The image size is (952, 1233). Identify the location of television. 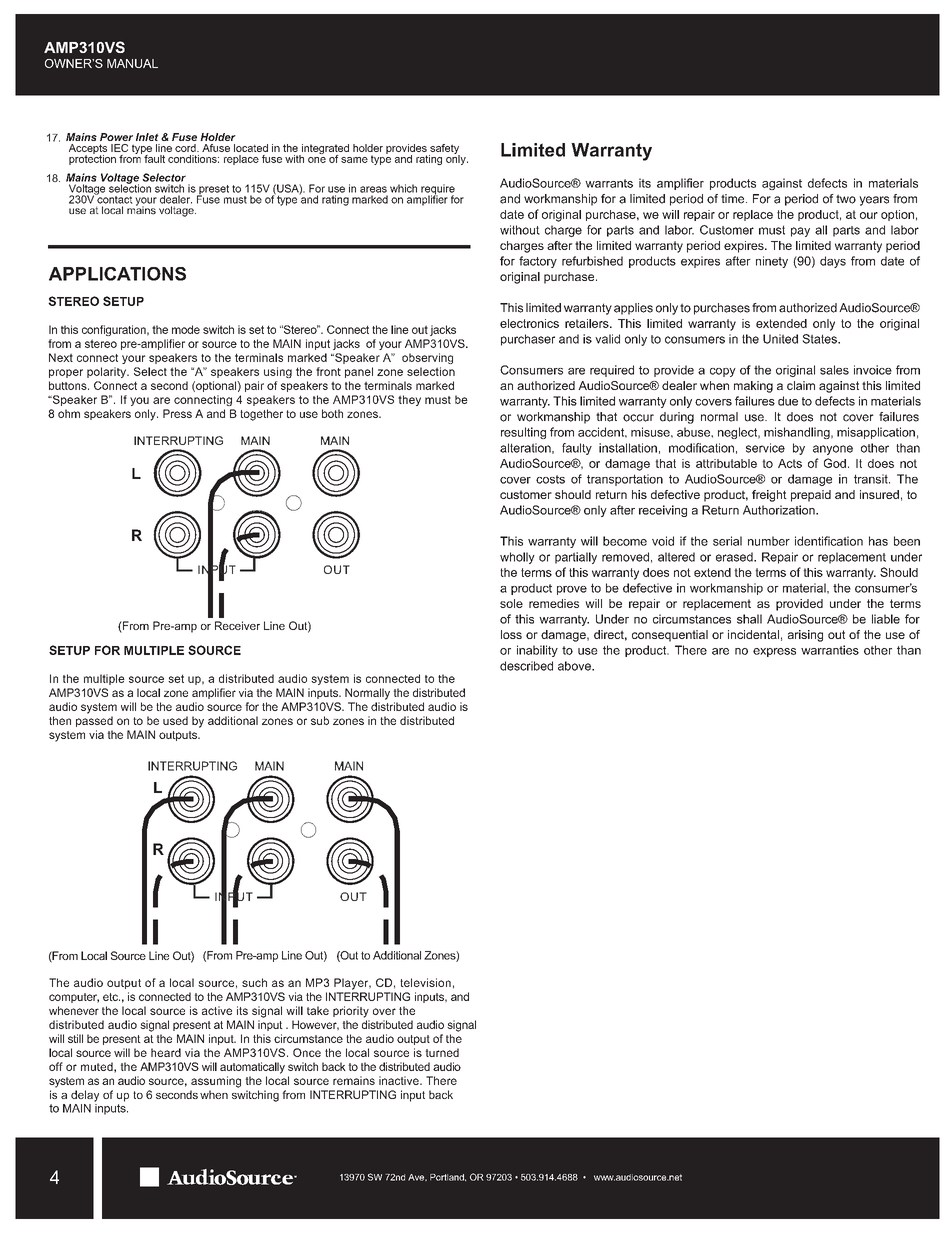
(425, 982).
